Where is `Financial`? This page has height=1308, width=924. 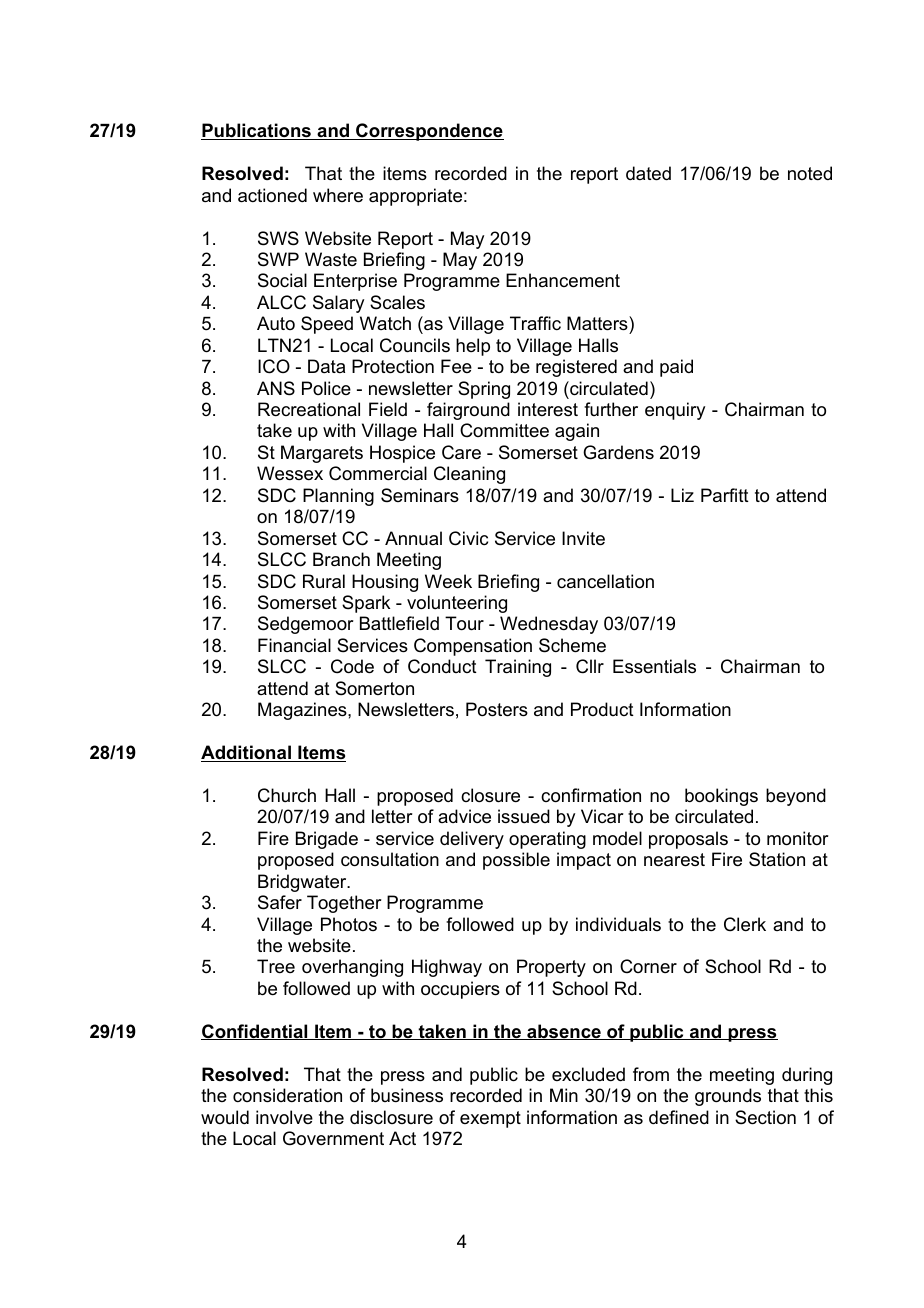
Financial is located at coordinates (294, 645).
